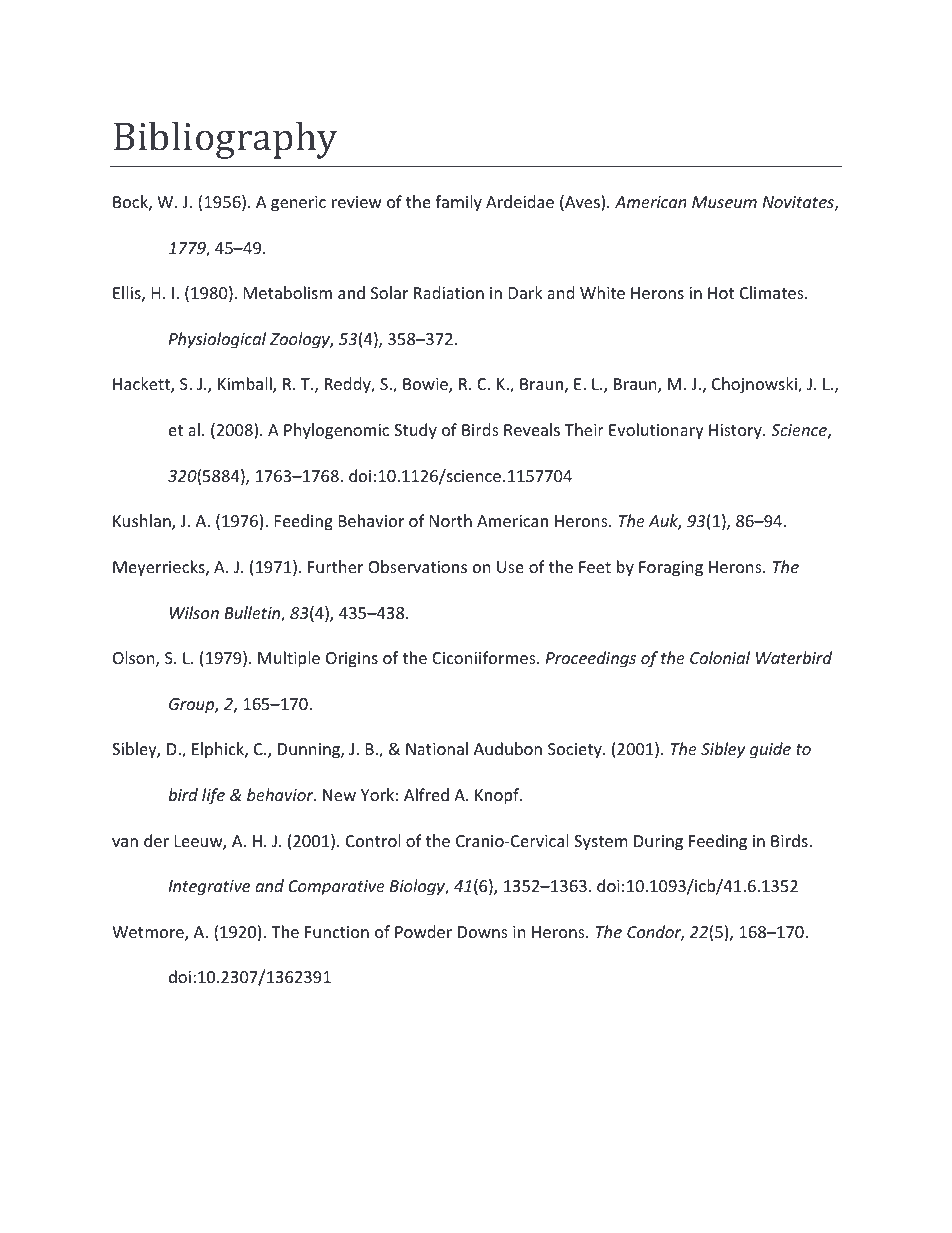  I want to click on Olson, so click(135, 659).
